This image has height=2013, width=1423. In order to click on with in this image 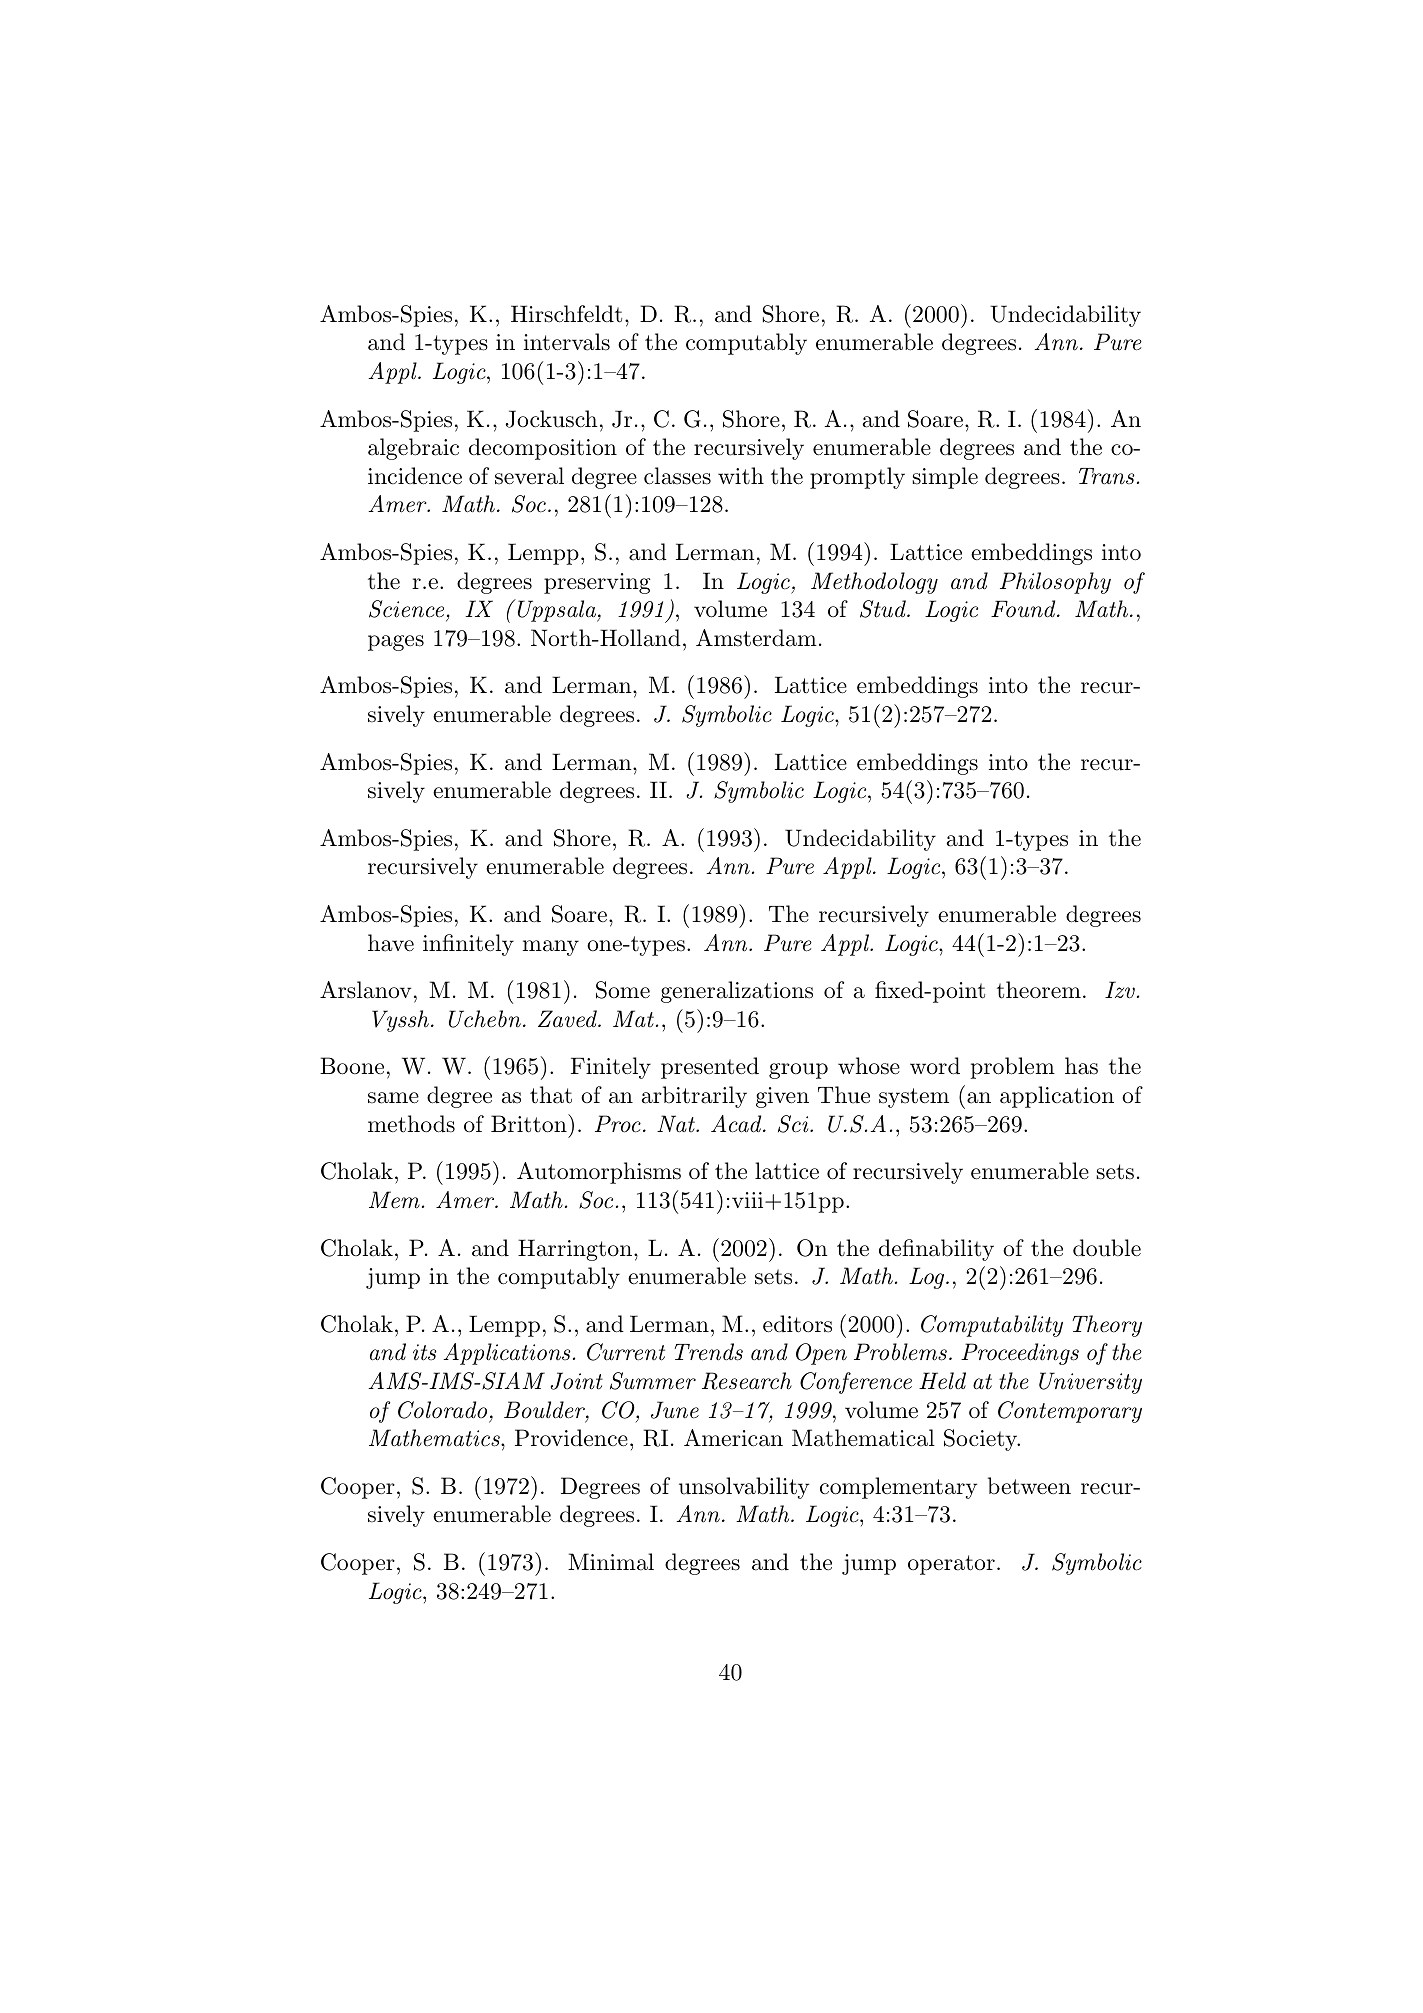, I will do `click(741, 476)`.
